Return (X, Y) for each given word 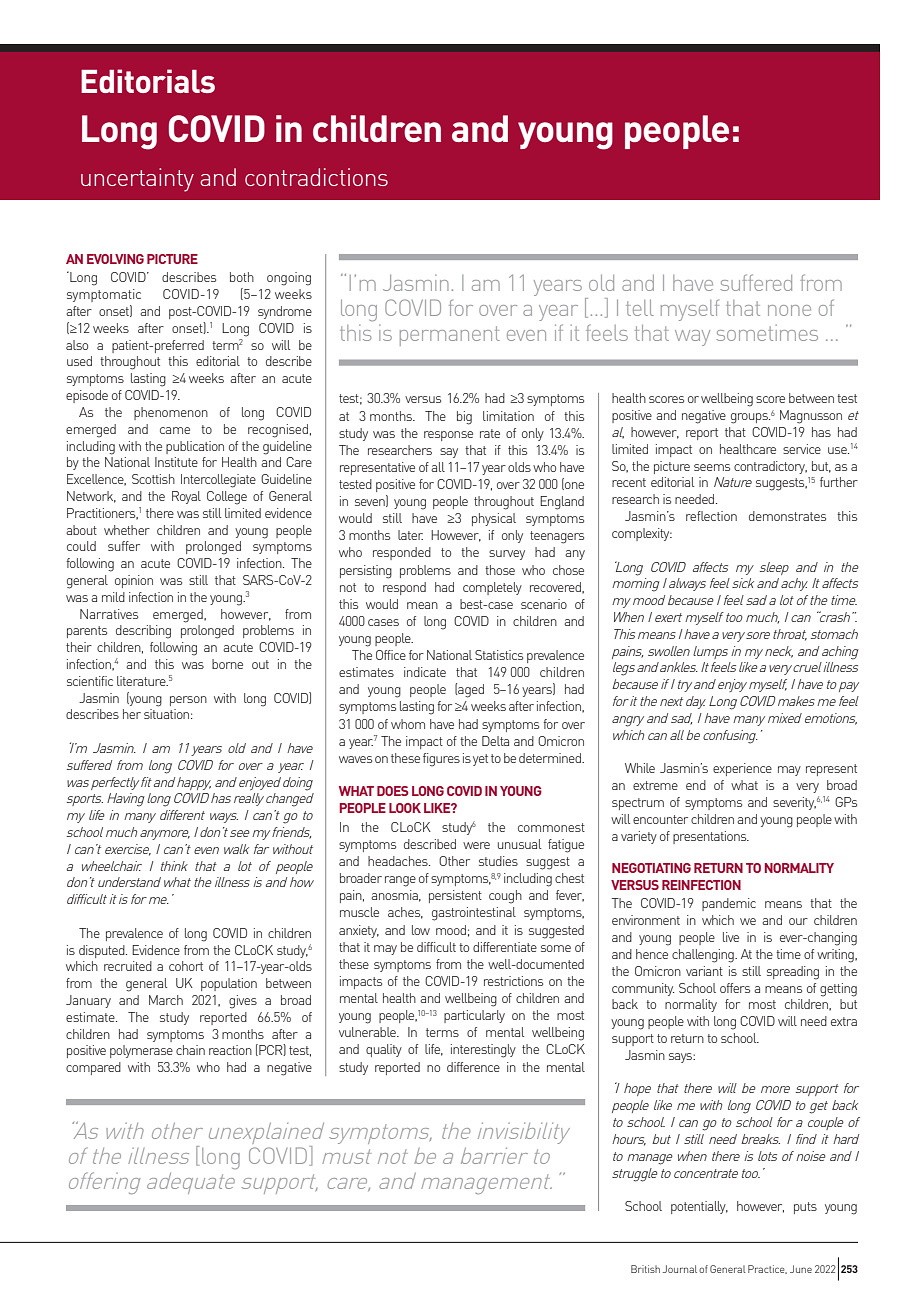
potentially (699, 1207)
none (789, 310)
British (645, 1269)
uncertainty (137, 180)
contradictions (316, 177)
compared (93, 1068)
